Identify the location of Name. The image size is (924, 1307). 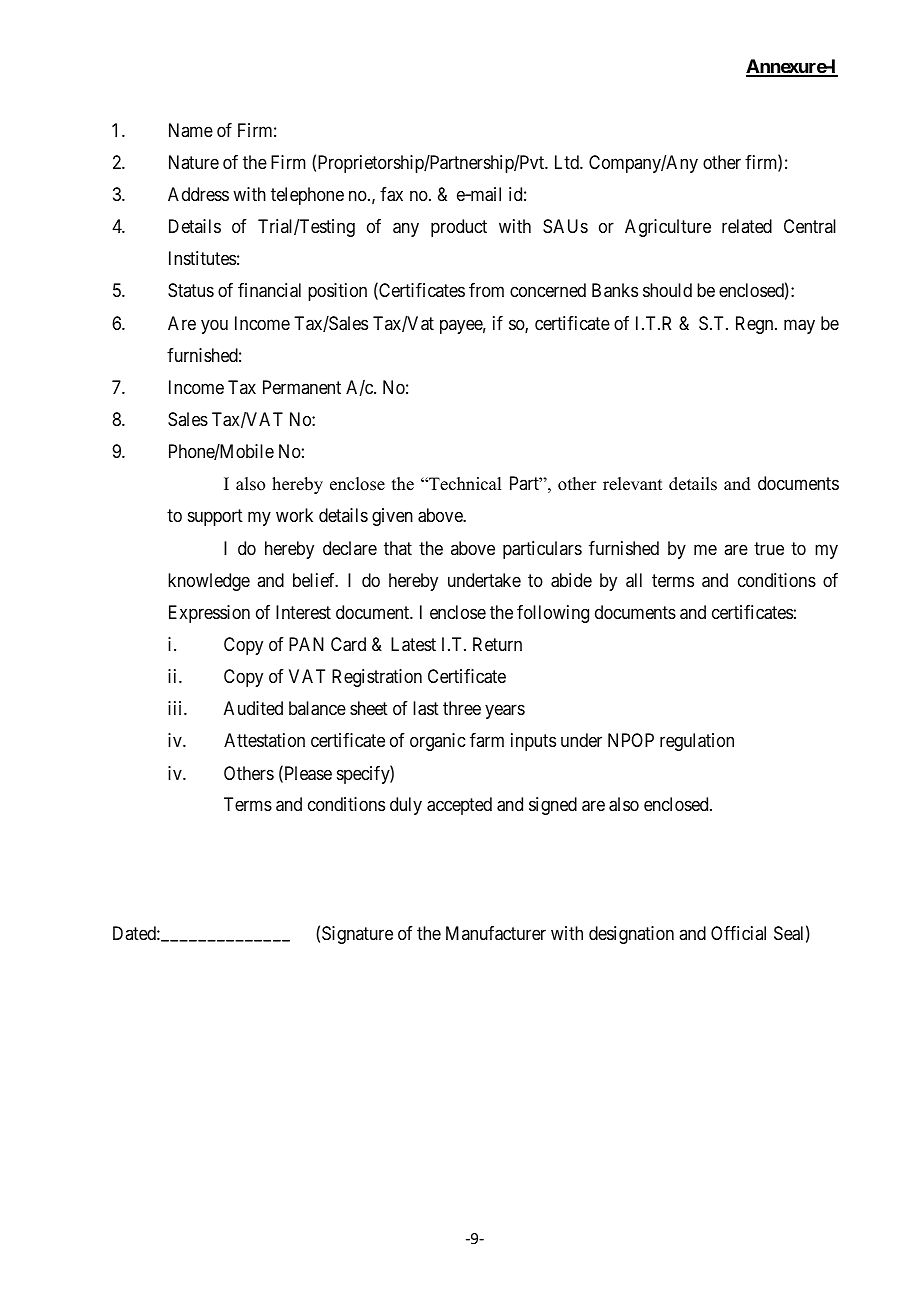
(191, 130).
